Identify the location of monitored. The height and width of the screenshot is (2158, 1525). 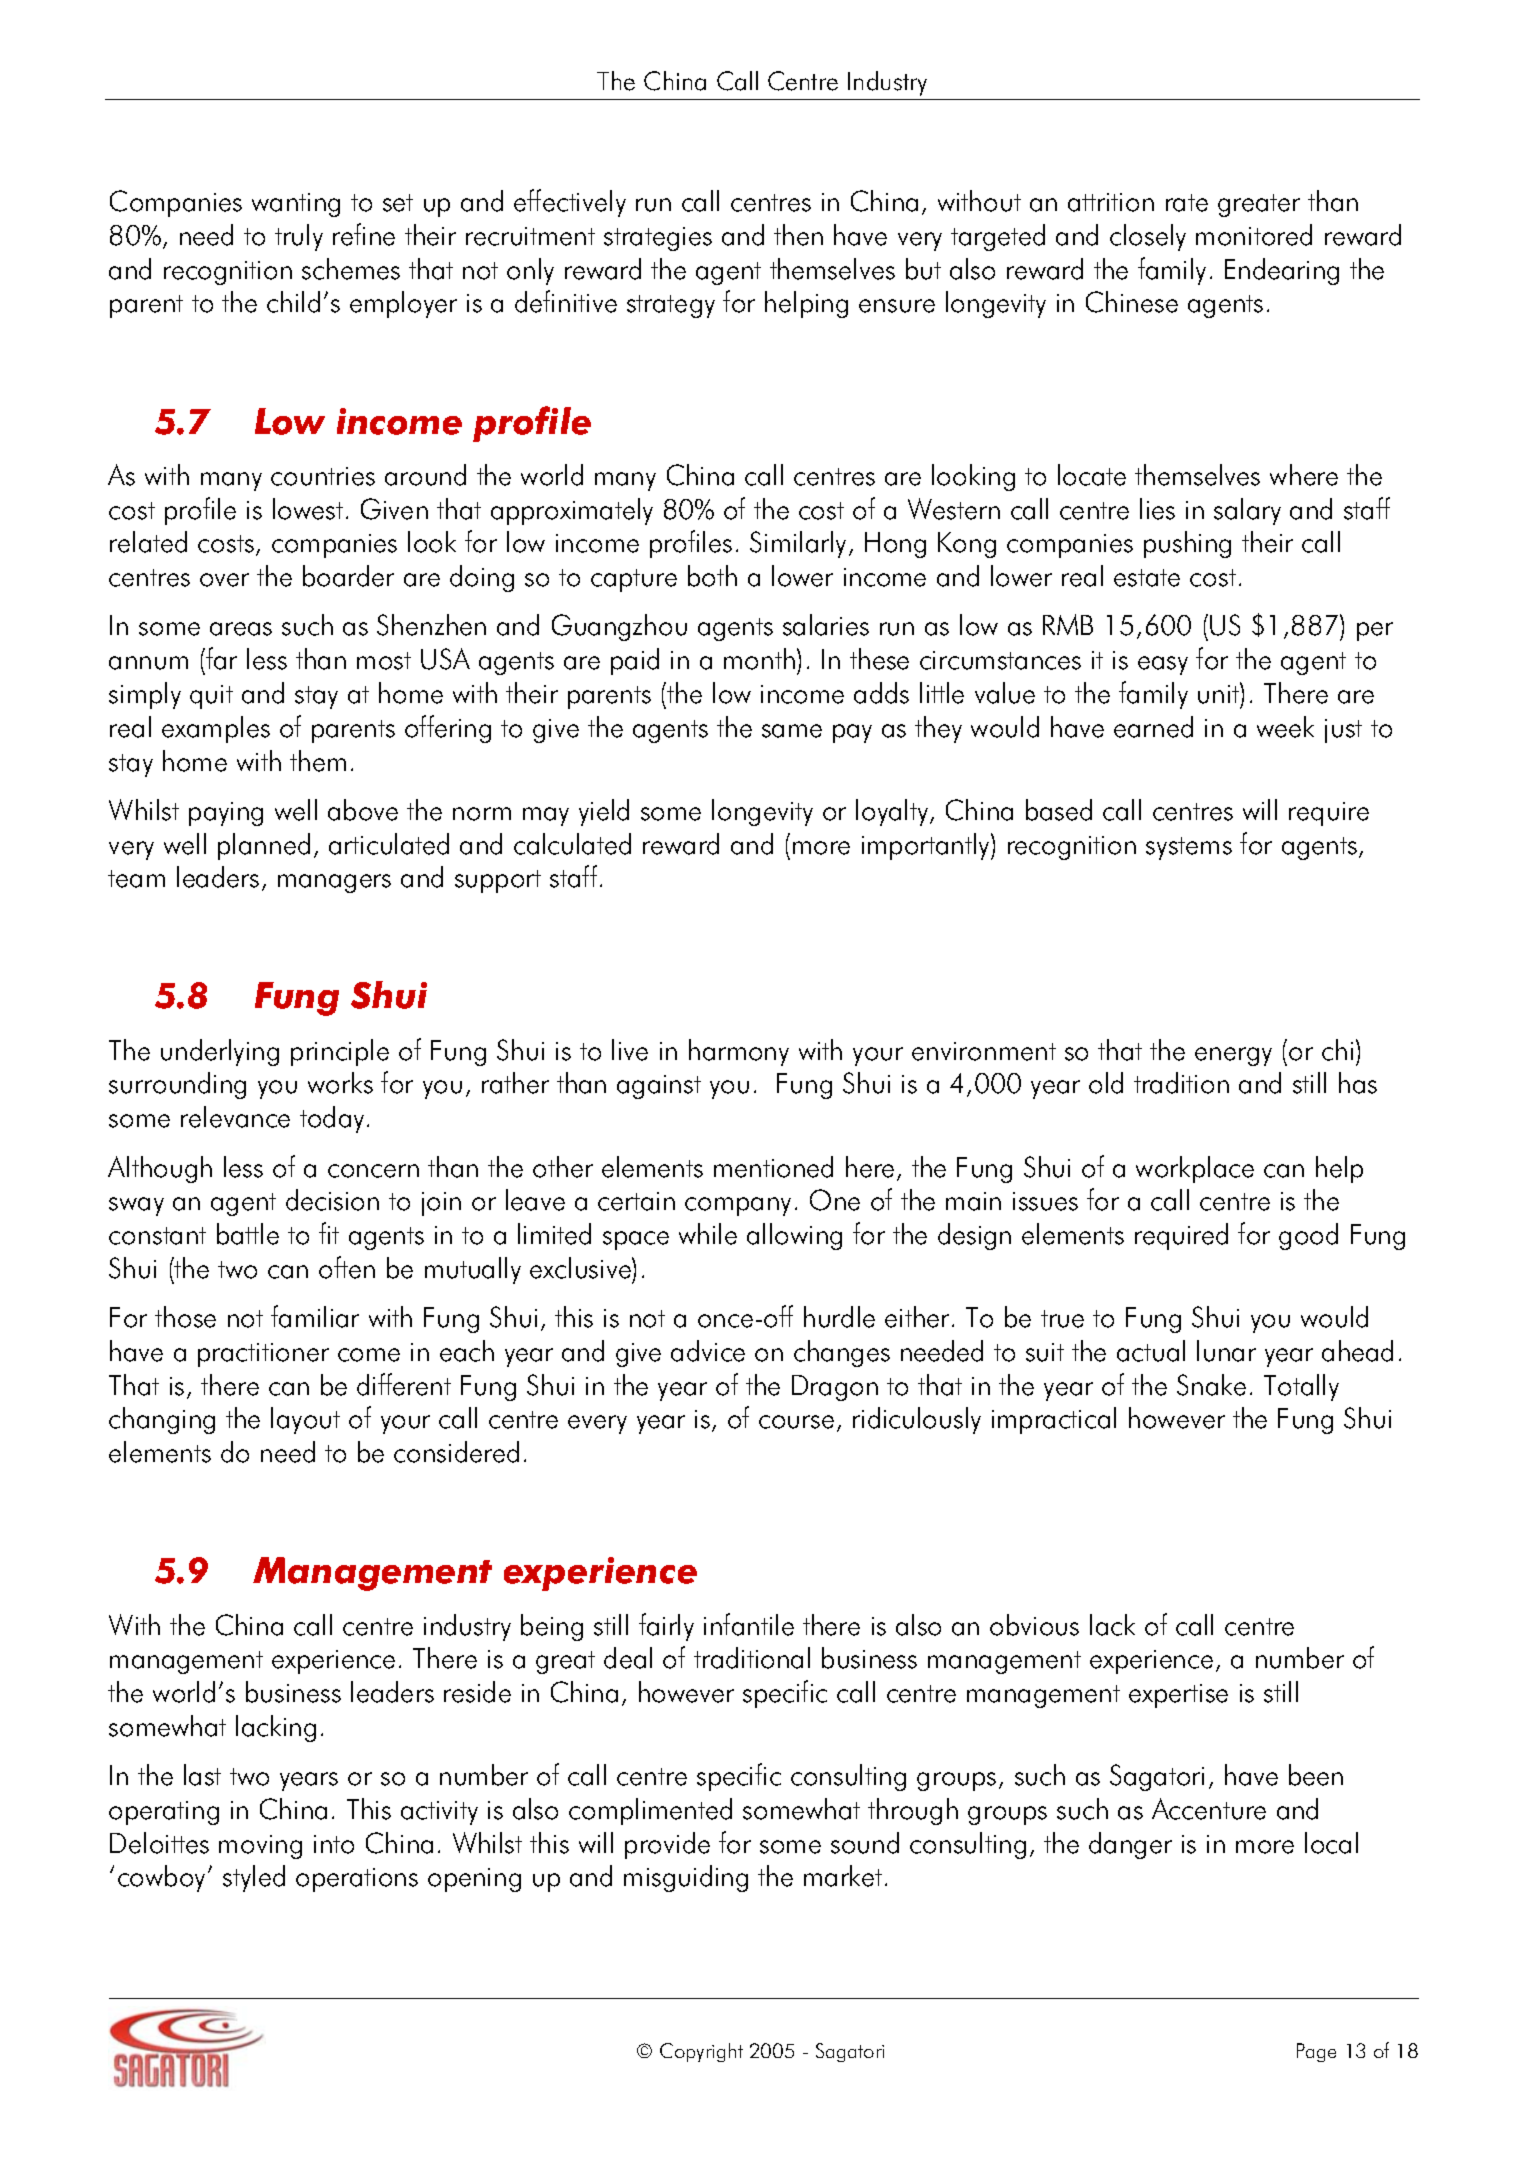
(1254, 235).
